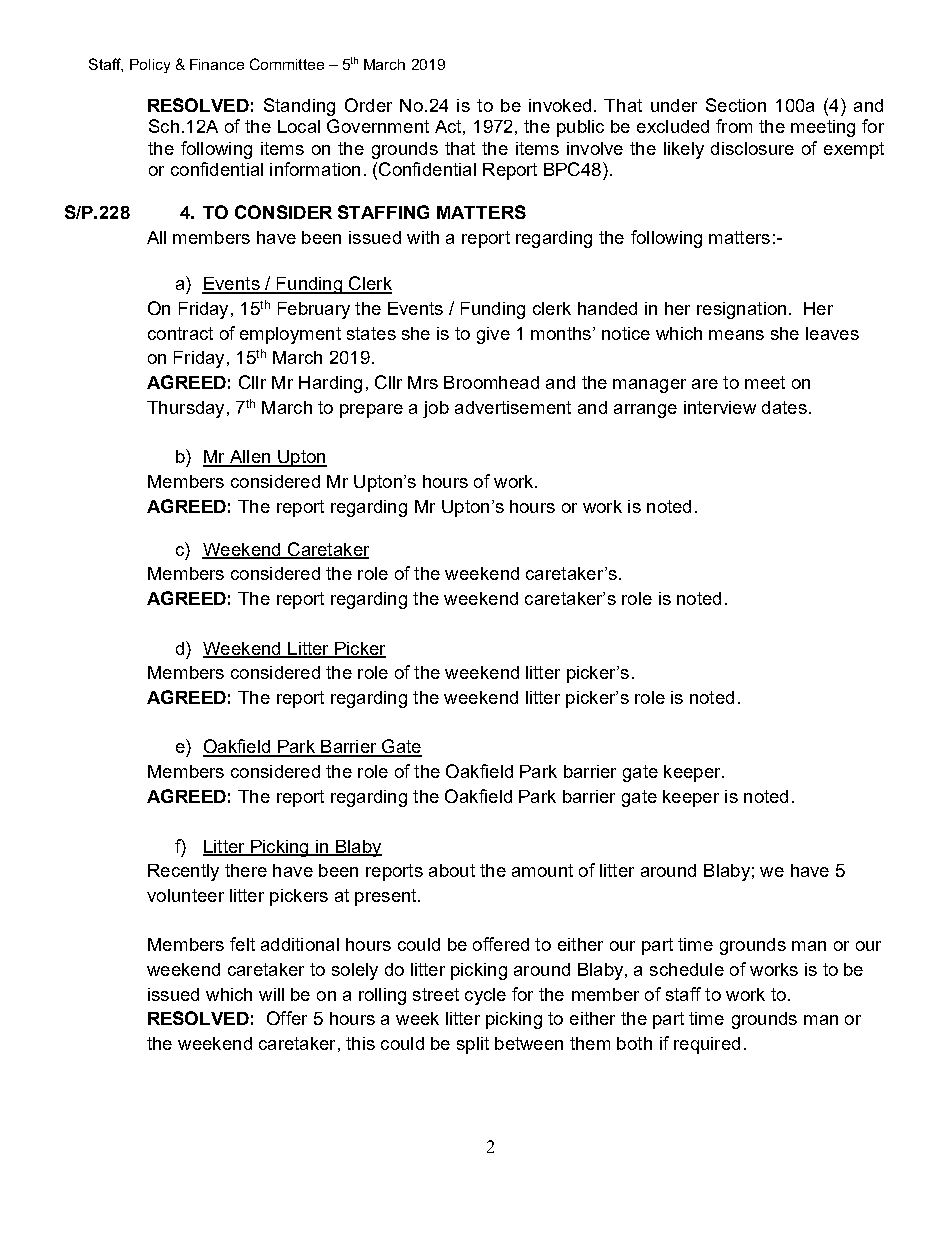  I want to click on cycle, so click(485, 996).
